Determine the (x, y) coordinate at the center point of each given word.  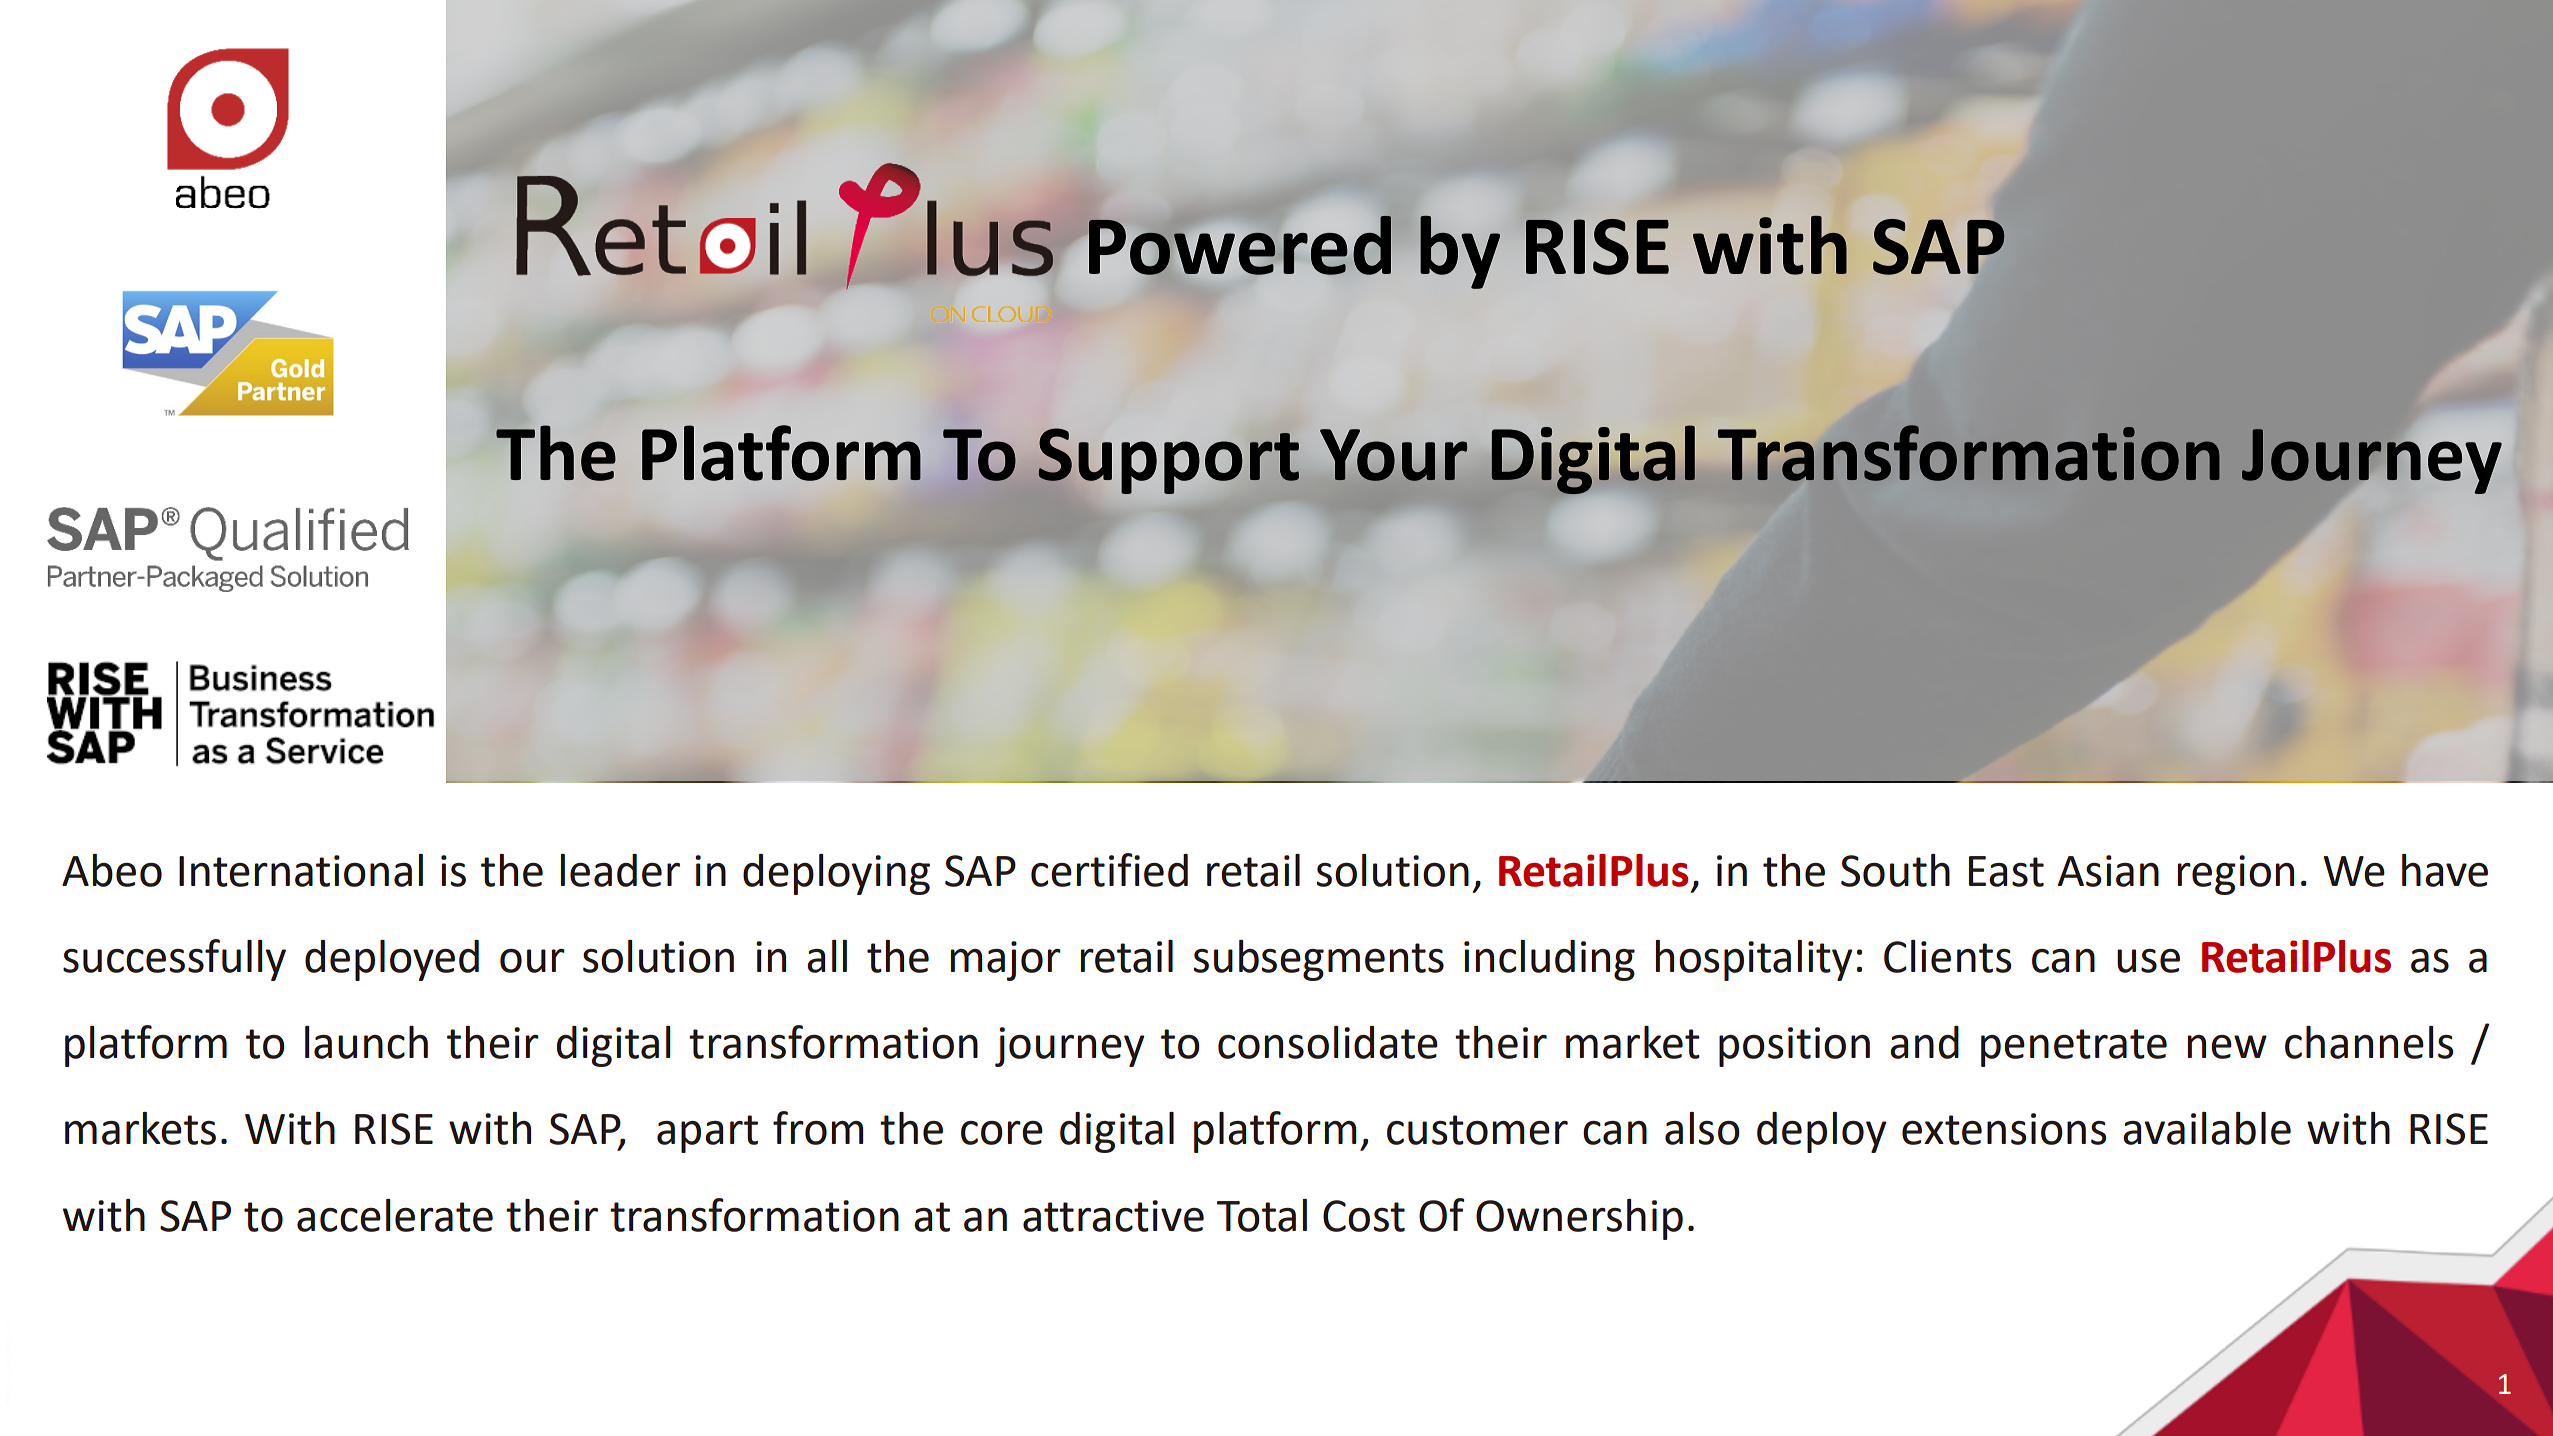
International (301, 870)
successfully (174, 960)
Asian (2108, 871)
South (1895, 870)
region (2236, 875)
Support (1168, 461)
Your (1393, 455)
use (2148, 961)
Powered (1240, 245)
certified (1109, 870)
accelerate (395, 1215)
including (1549, 960)
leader (620, 870)
